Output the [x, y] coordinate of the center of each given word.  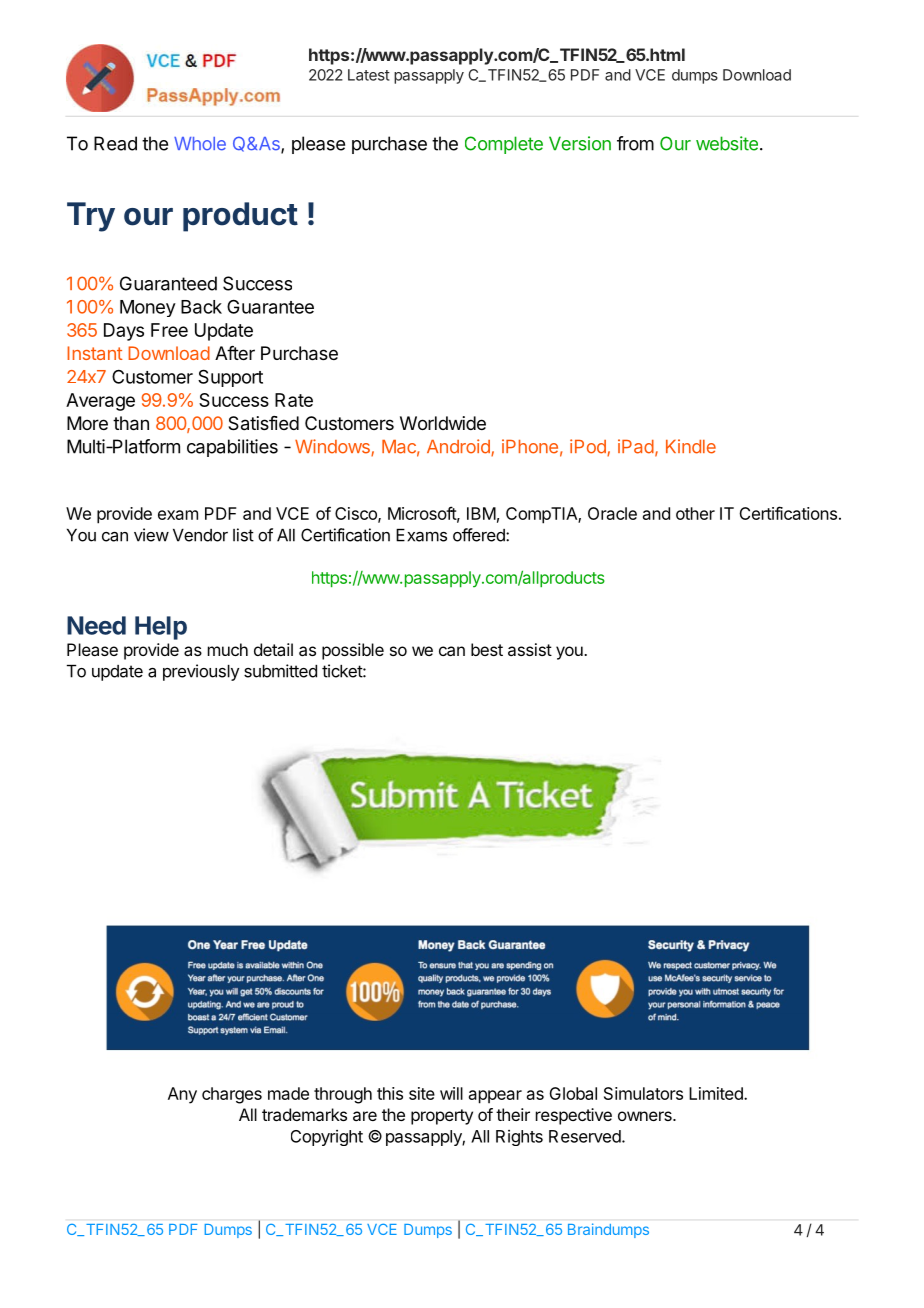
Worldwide [443, 423]
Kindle [691, 446]
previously [201, 672]
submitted [280, 671]
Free [169, 330]
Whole [200, 144]
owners [646, 1116]
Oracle [612, 513]
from [635, 143]
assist [530, 649]
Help [161, 628]
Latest [369, 75]
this [390, 1093]
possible [353, 651]
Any [182, 1095]
